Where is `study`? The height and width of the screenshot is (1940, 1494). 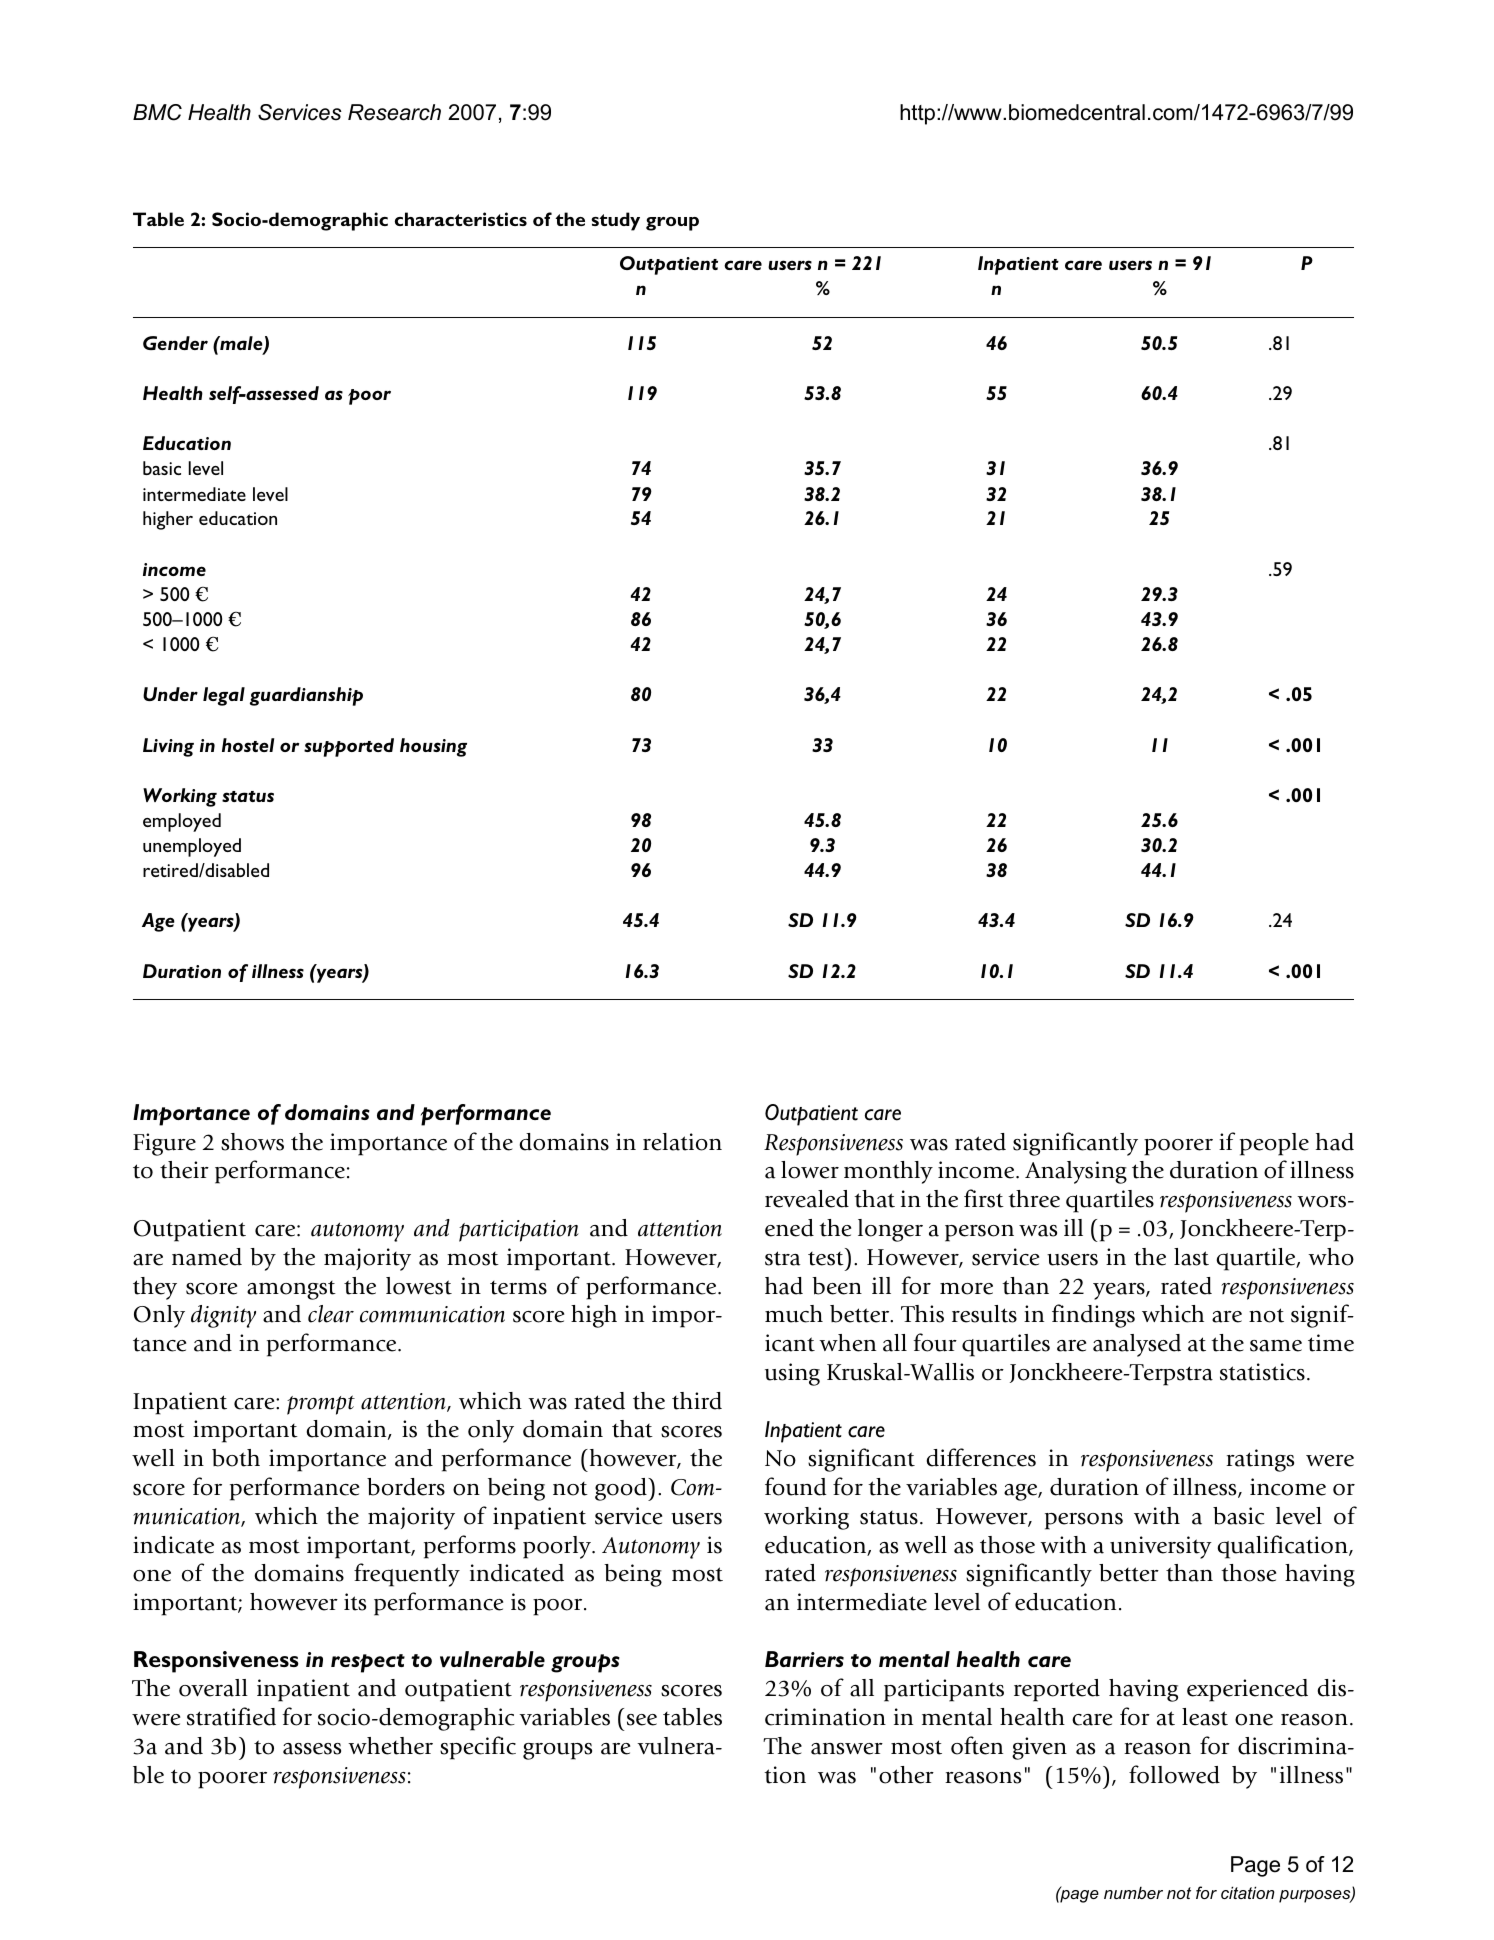 study is located at coordinates (615, 221).
